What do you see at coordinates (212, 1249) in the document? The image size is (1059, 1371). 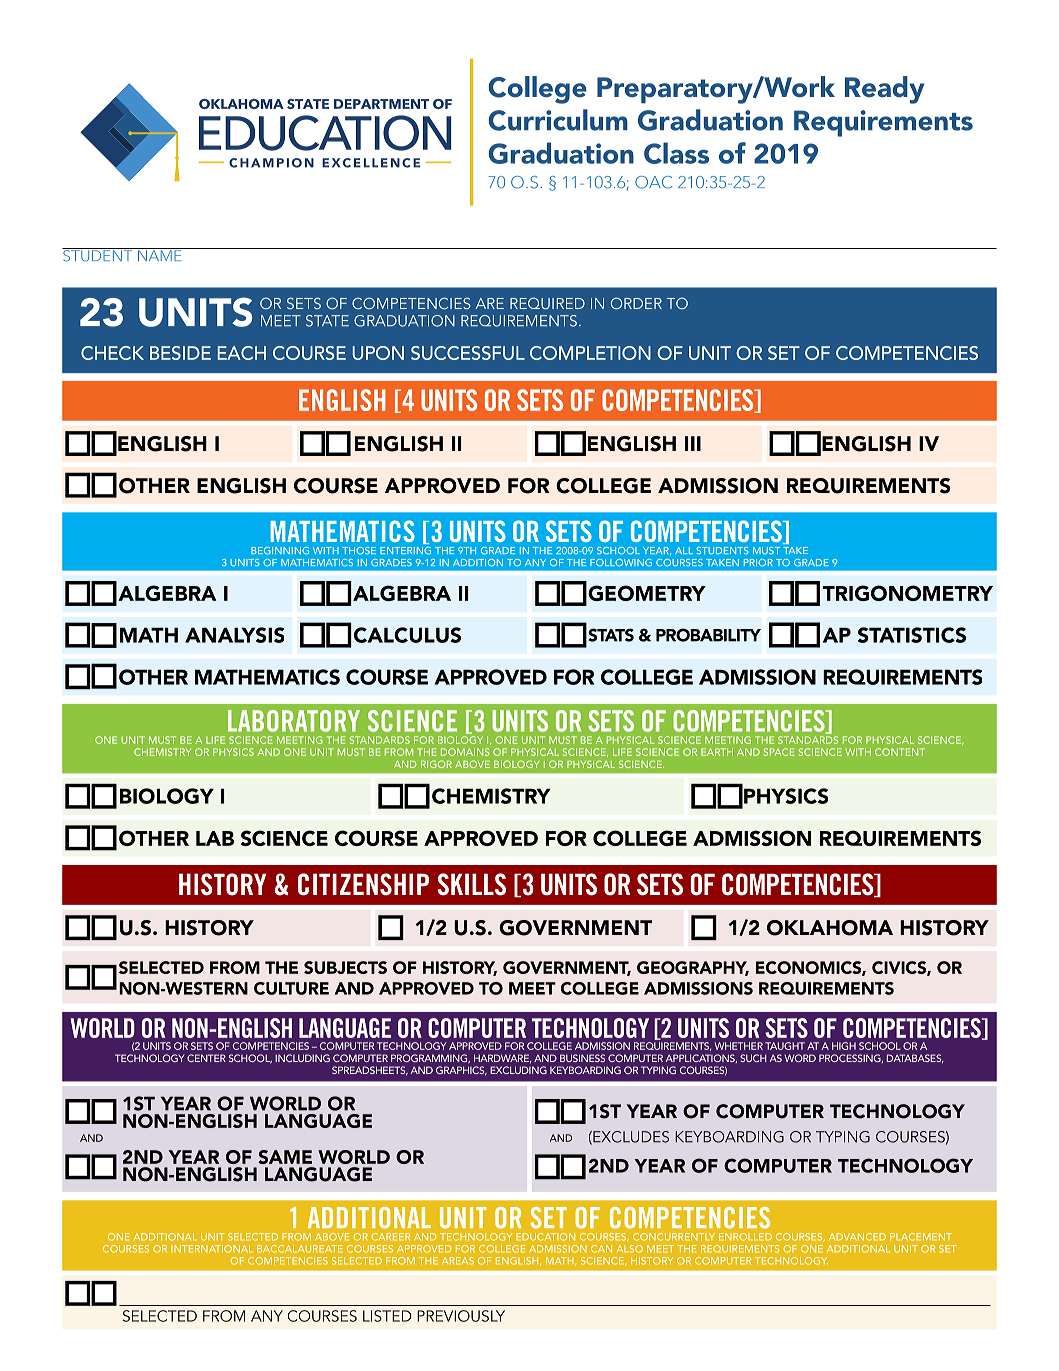 I see `INTERNATIONAL` at bounding box center [212, 1249].
